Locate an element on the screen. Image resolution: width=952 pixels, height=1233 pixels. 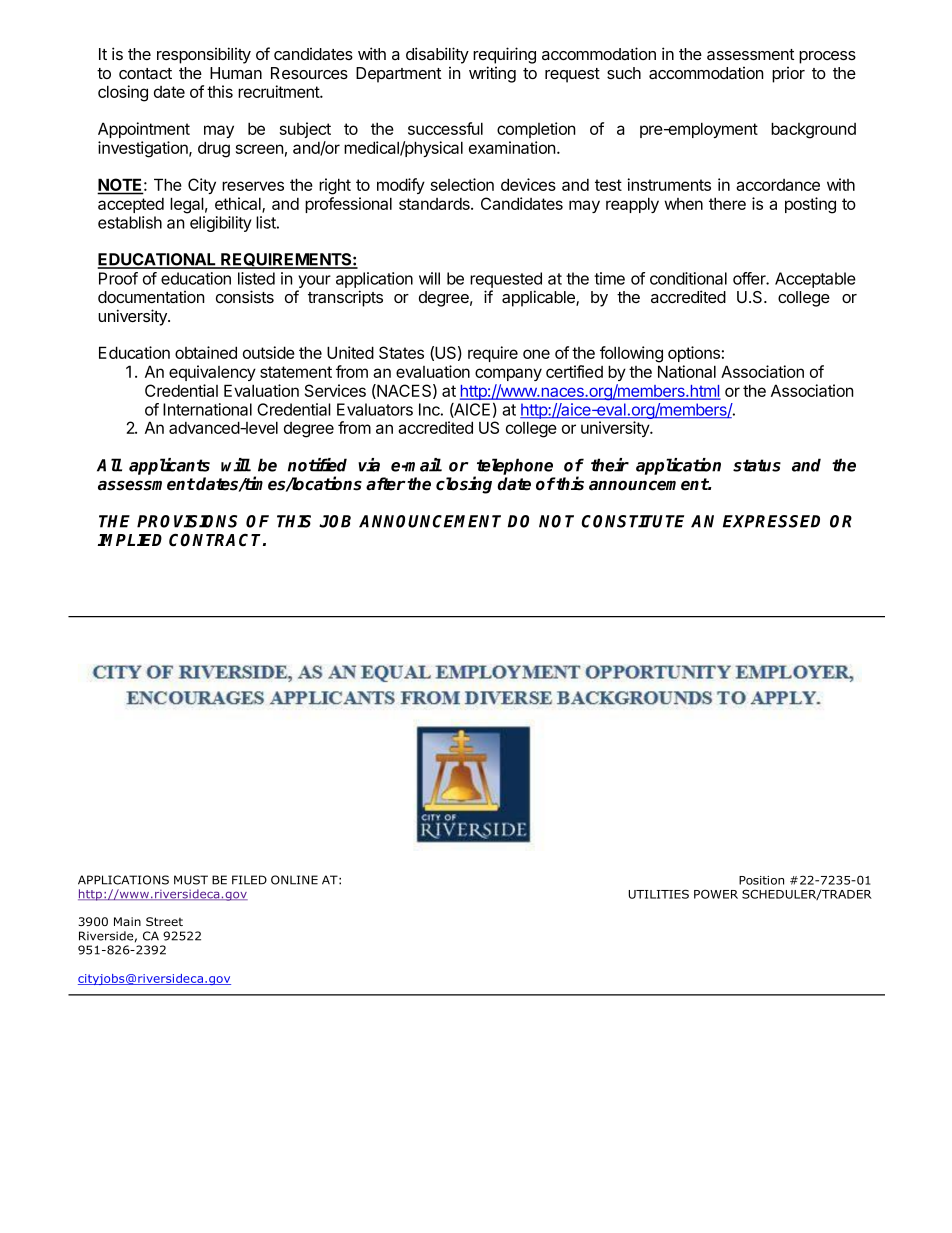
writing is located at coordinates (492, 74).
